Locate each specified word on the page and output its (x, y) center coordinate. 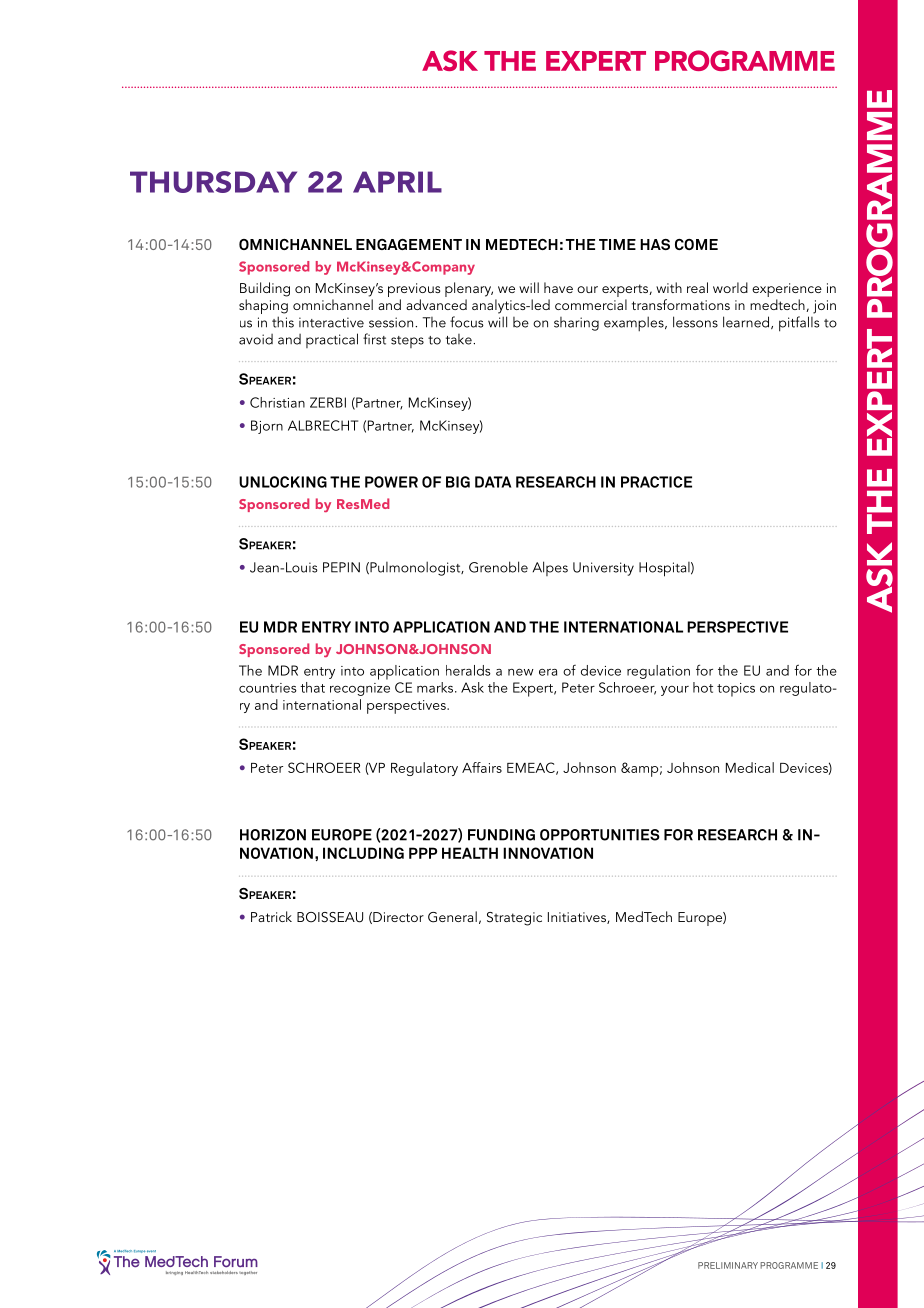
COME (696, 244)
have (558, 287)
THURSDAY (213, 182)
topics (736, 690)
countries (268, 688)
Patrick (271, 916)
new (521, 672)
